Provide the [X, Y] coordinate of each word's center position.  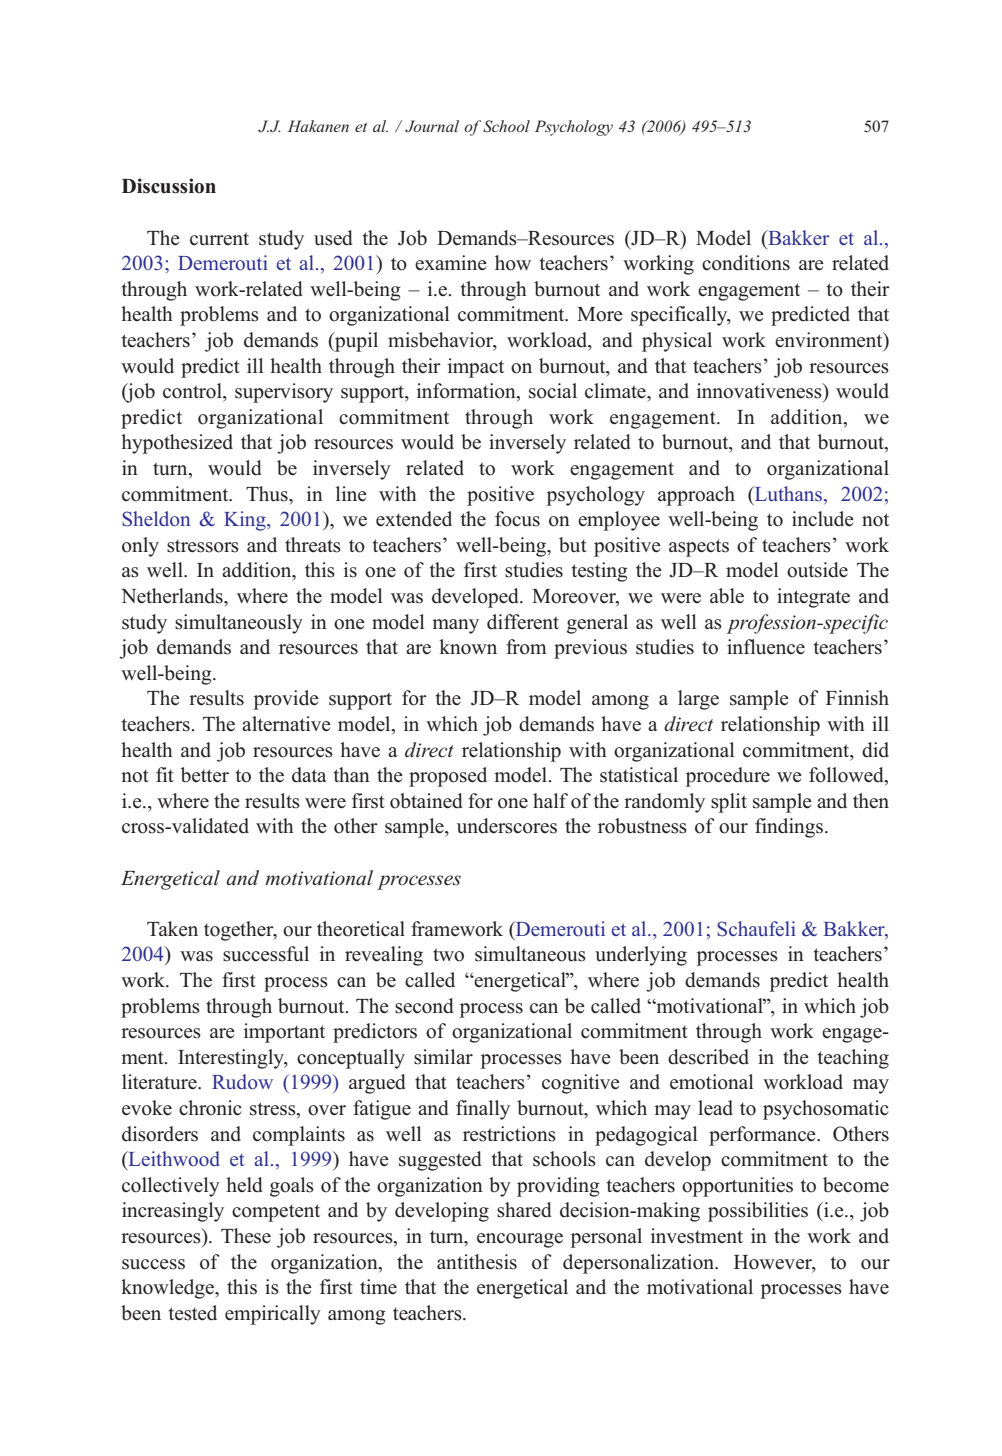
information [467, 392]
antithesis [477, 1262]
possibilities [758, 1212]
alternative [286, 724]
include [823, 519]
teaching [853, 1059]
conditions [746, 263]
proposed [448, 777]
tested [193, 1313]
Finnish [857, 698]
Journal [432, 126]
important [284, 1033]
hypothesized [177, 444]
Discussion [169, 186]
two [448, 955]
